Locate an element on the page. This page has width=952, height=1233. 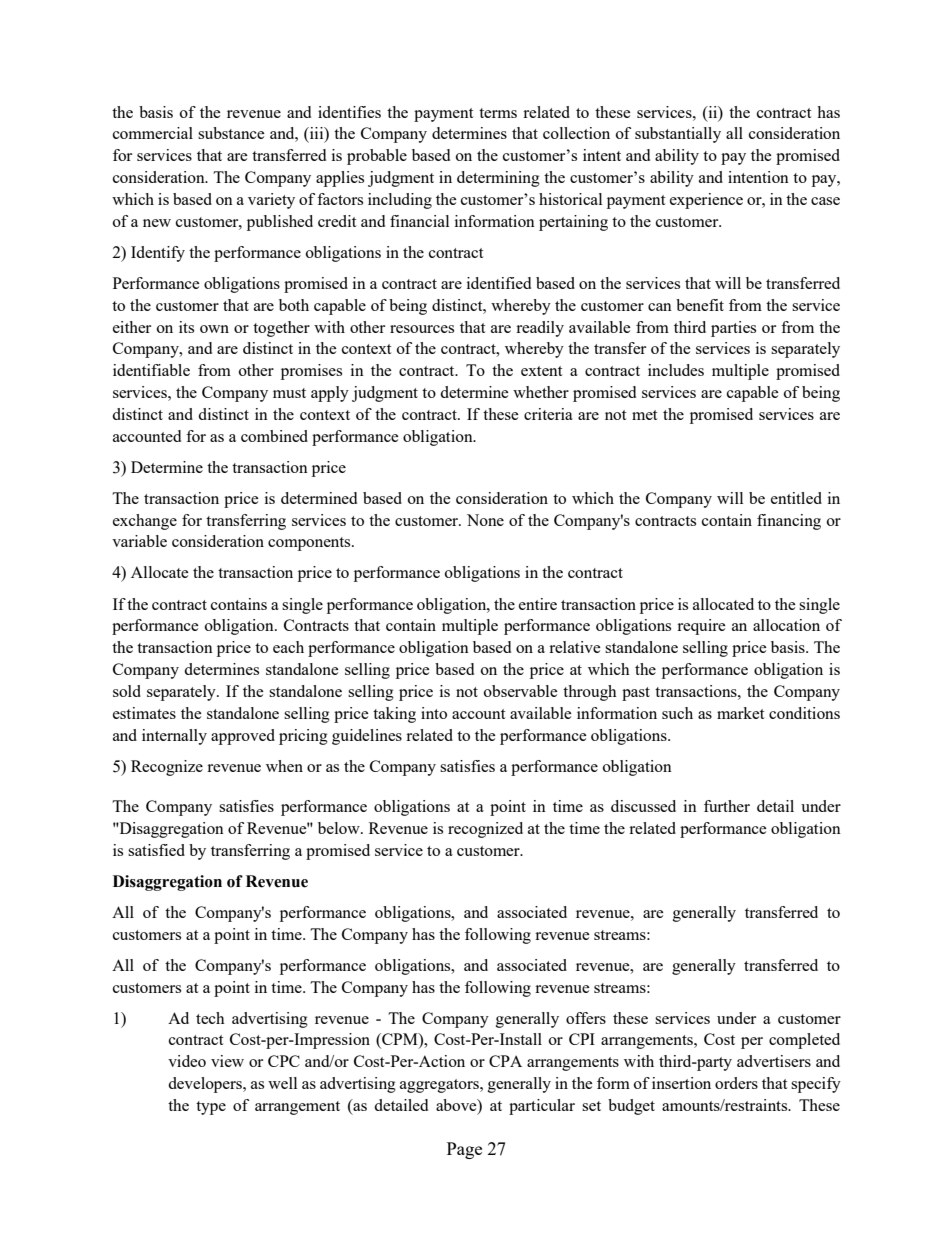
Page is located at coordinates (464, 1150).
